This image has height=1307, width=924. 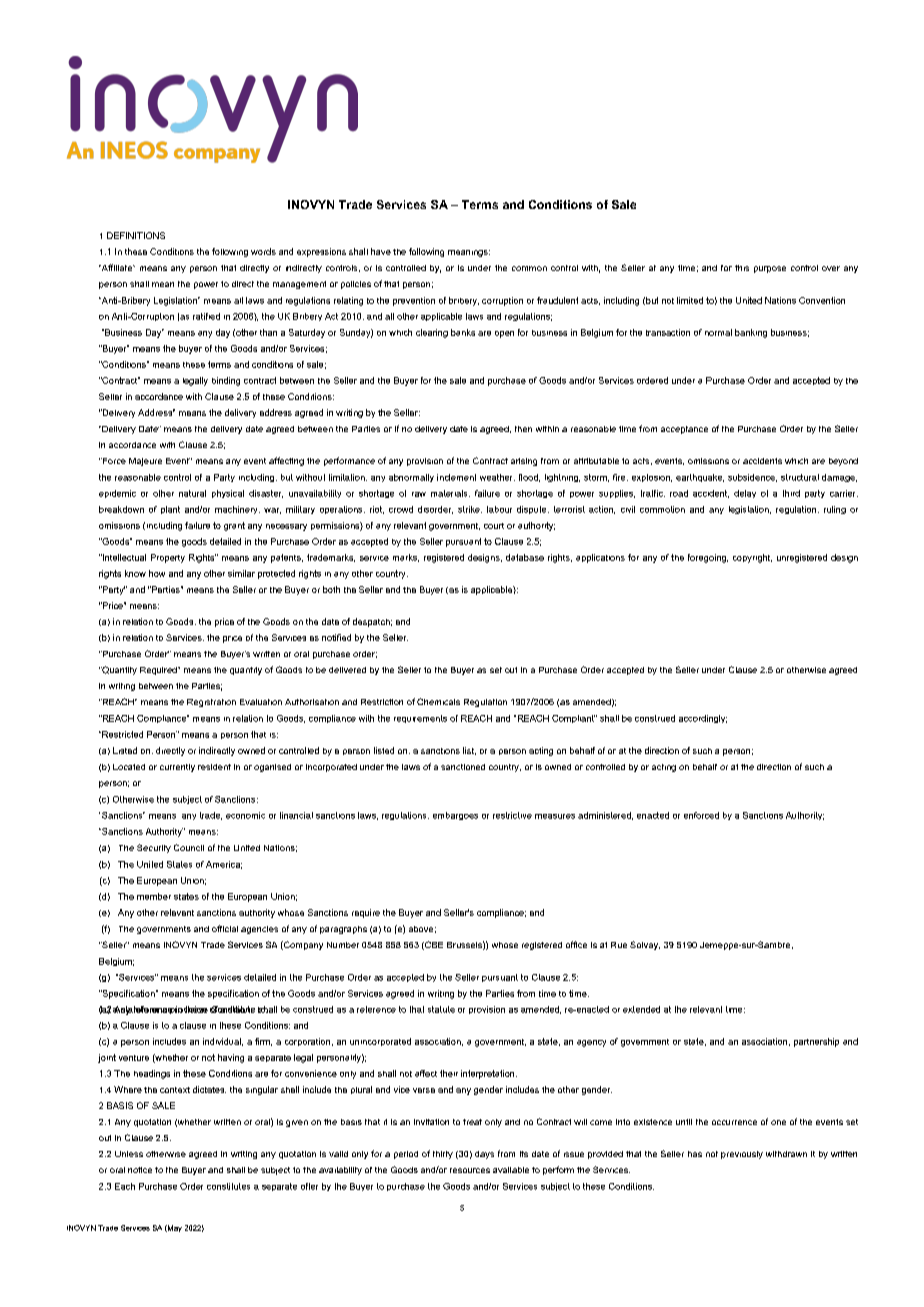 What do you see at coordinates (189, 847) in the image?
I see `Council` at bounding box center [189, 847].
